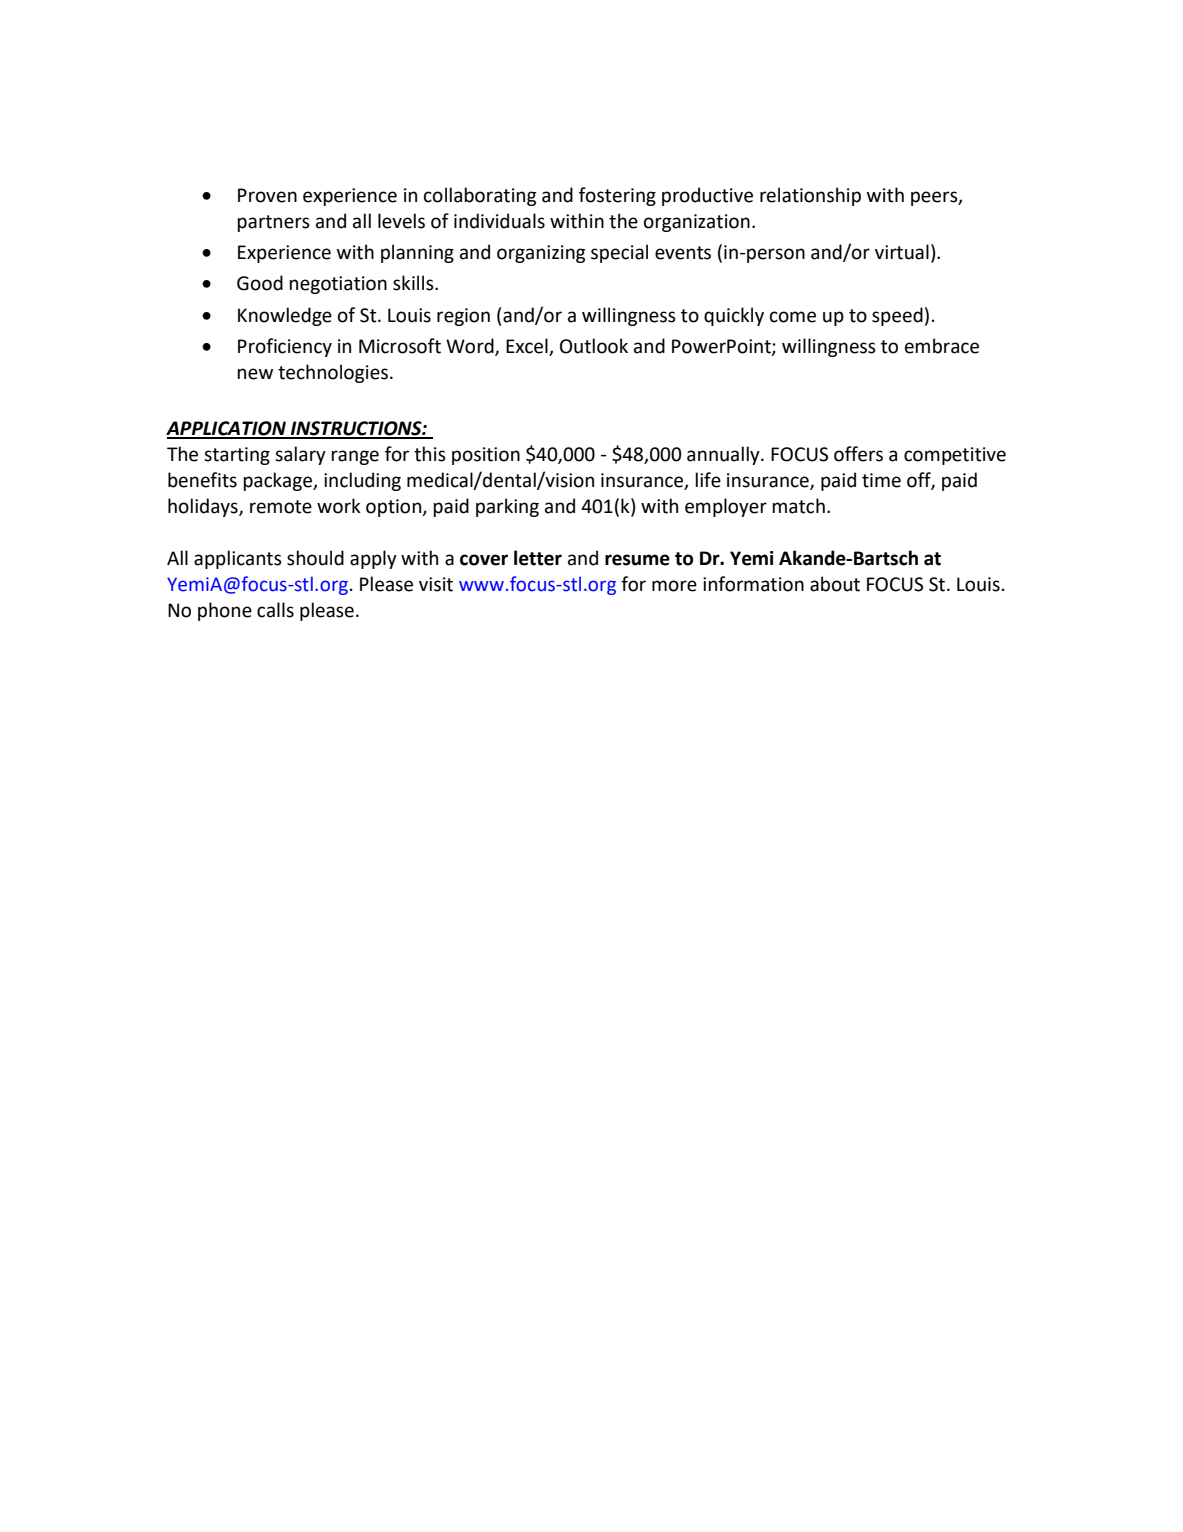 The width and height of the screenshot is (1183, 1532). Describe the element at coordinates (300, 455) in the screenshot. I see `salary` at that location.
